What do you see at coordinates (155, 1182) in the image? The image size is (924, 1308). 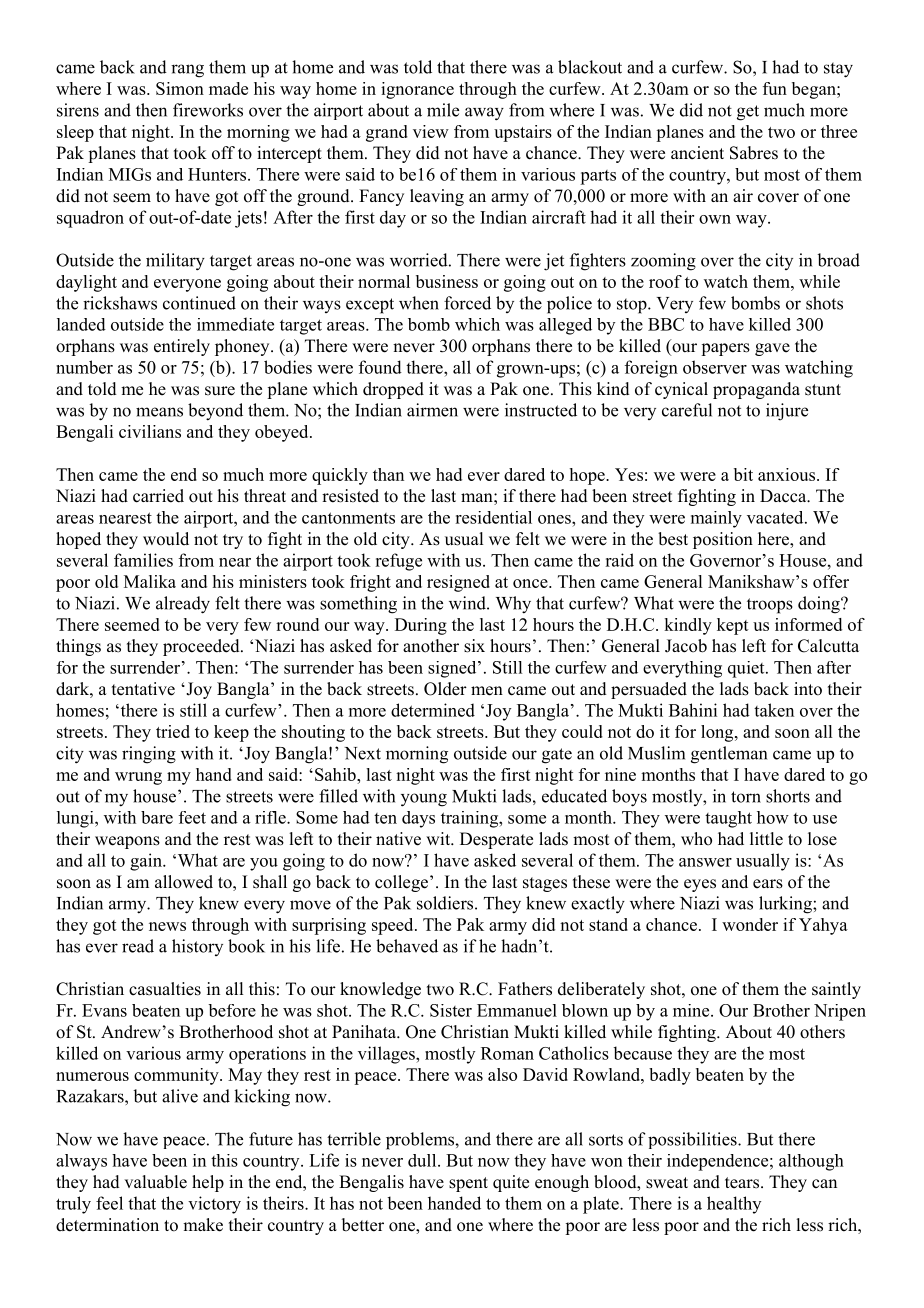 I see `valuable` at bounding box center [155, 1182].
